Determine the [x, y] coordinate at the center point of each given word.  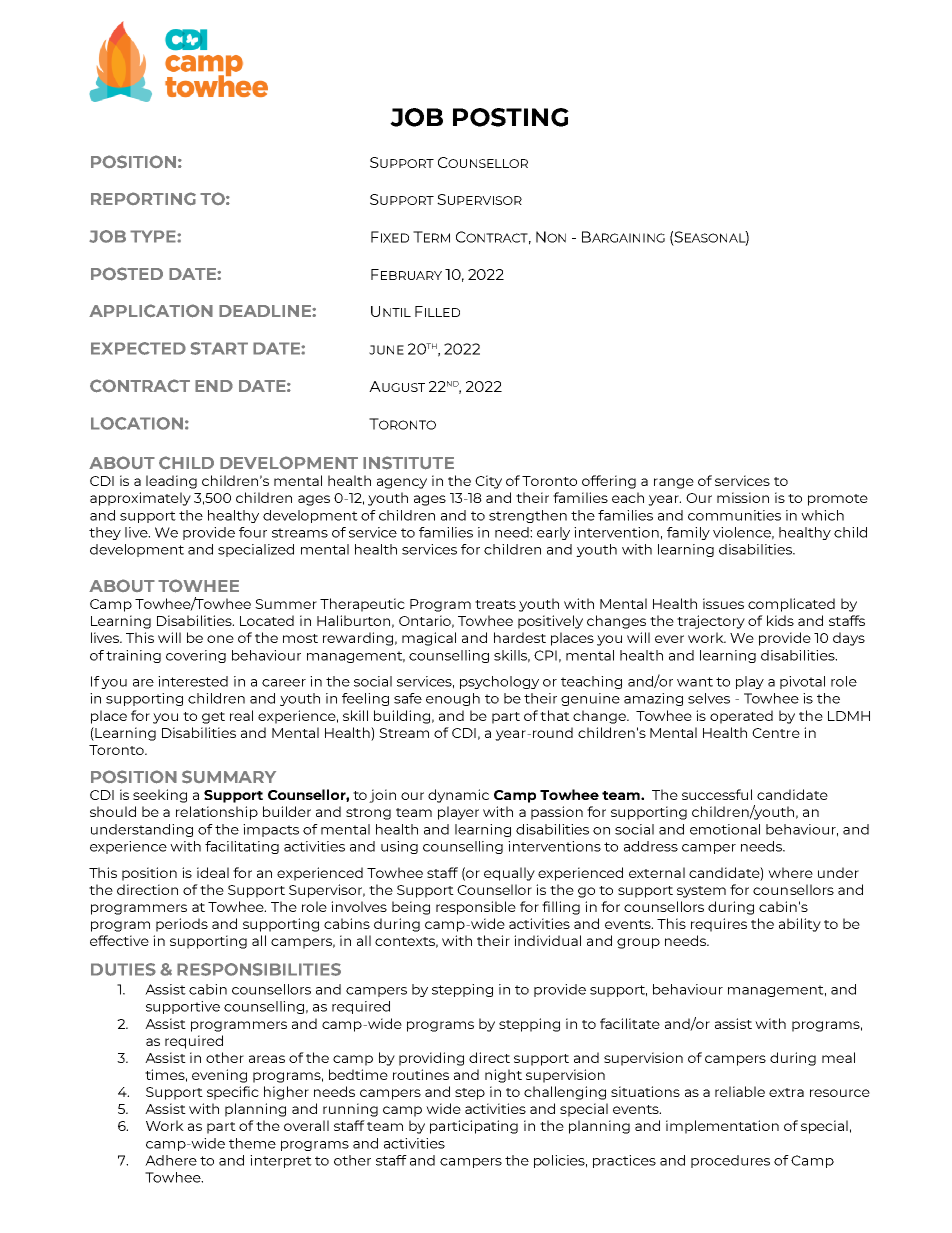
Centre [776, 733]
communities [734, 515]
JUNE [386, 350]
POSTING [511, 117]
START [219, 348]
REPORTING [143, 199]
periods [182, 925]
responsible [476, 908]
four [253, 532]
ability [800, 925]
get [213, 718]
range [674, 483]
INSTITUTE [408, 463]
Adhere [171, 1160]
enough [453, 699]
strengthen [528, 516]
